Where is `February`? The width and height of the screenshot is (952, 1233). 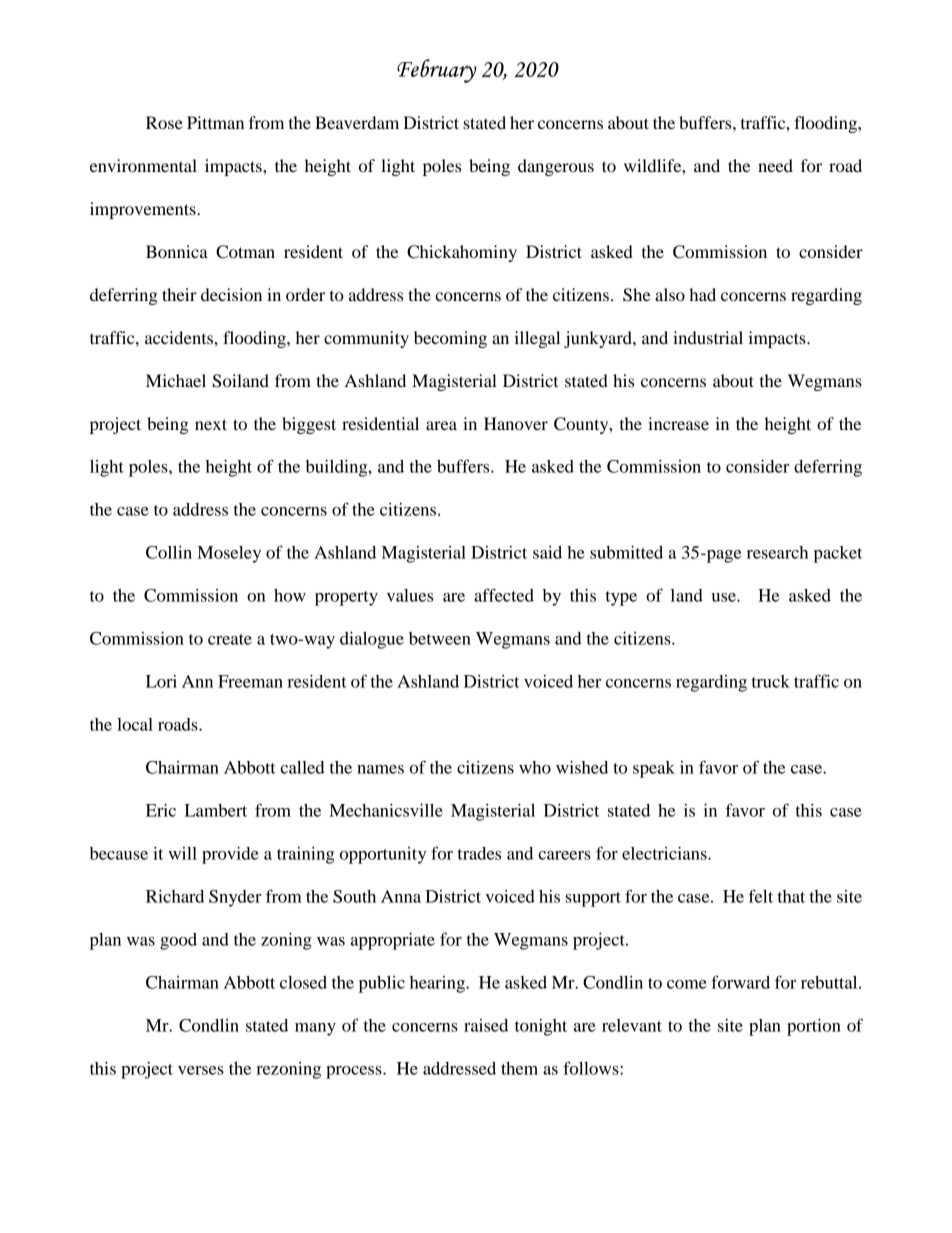 February is located at coordinates (436, 71).
